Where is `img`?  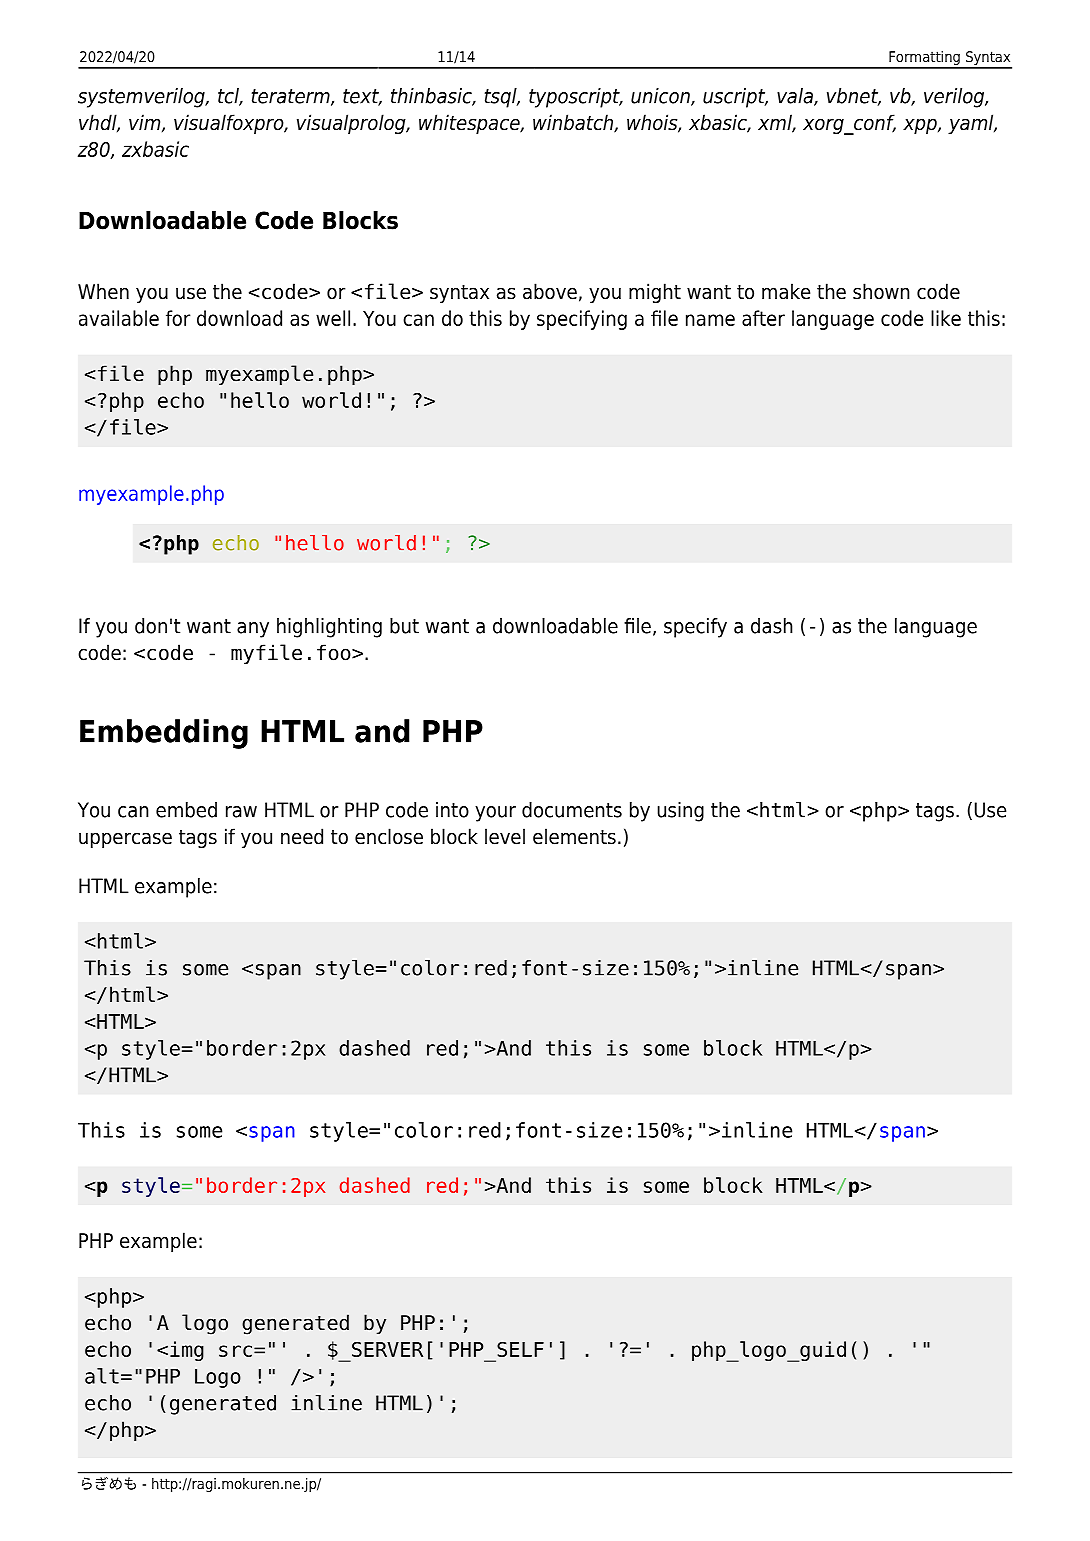
img is located at coordinates (187, 1351).
